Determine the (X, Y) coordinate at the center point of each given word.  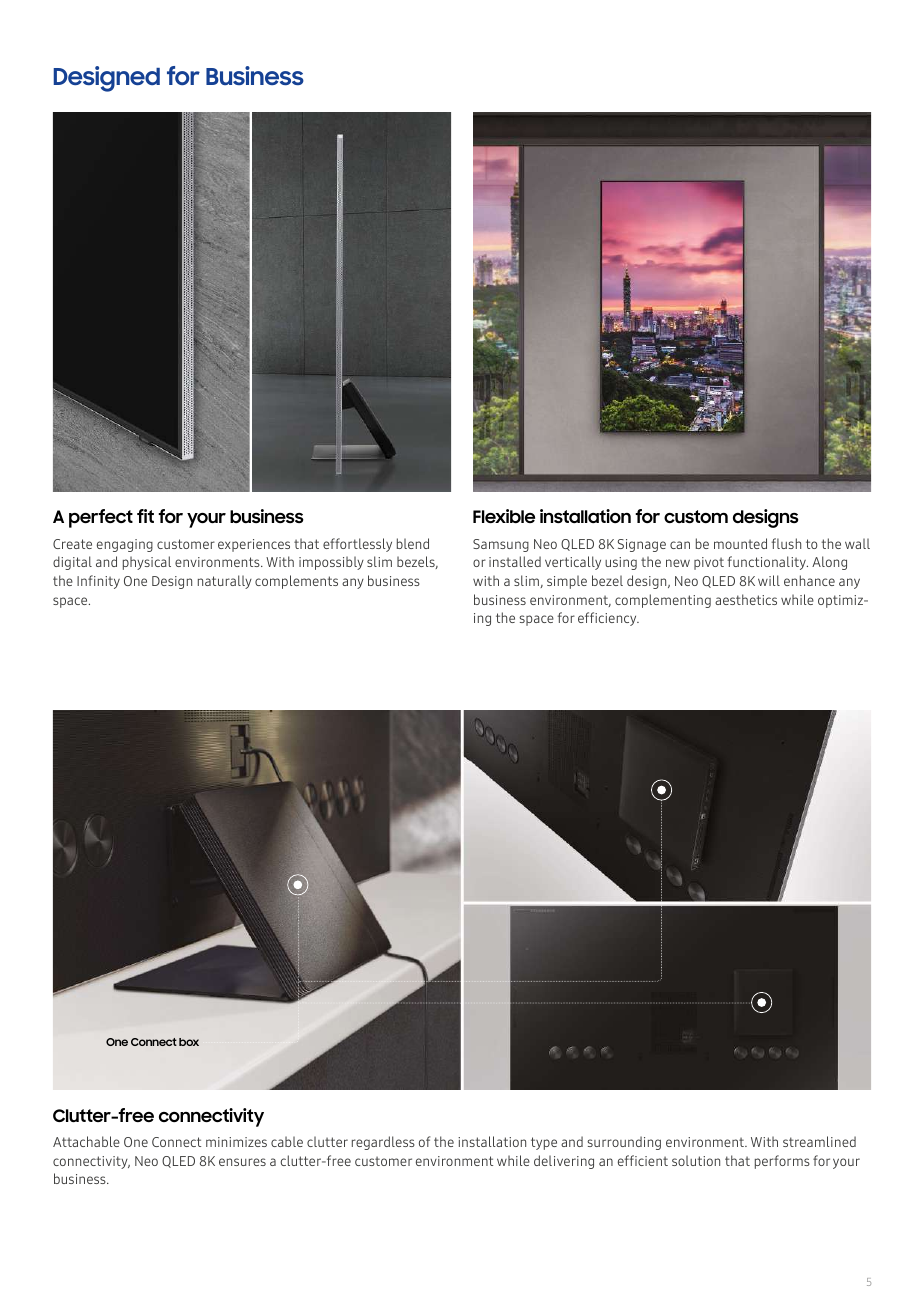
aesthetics (746, 599)
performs (782, 1162)
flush (786, 543)
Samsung (501, 545)
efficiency (608, 619)
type (544, 1143)
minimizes (236, 1142)
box (189, 1042)
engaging (125, 545)
